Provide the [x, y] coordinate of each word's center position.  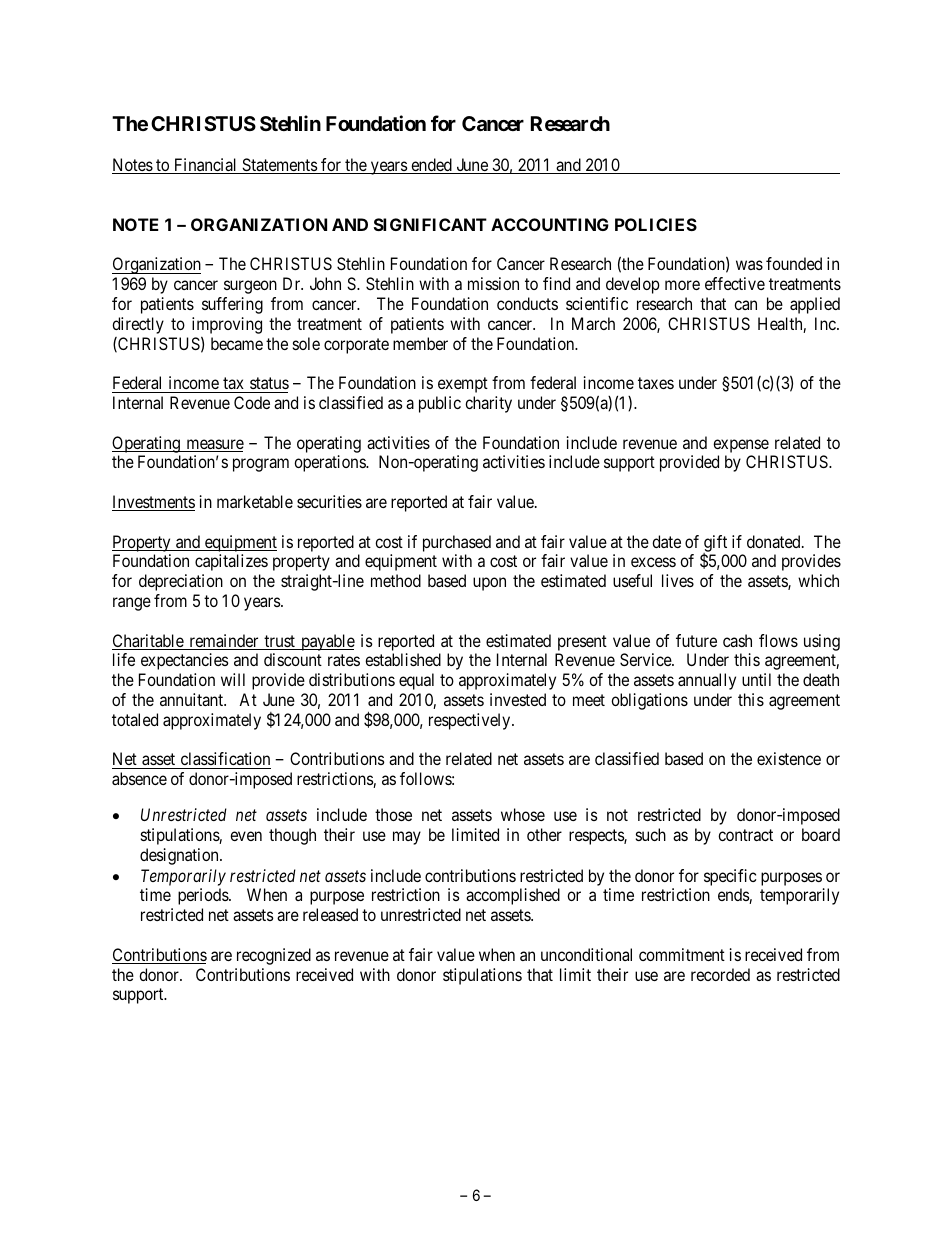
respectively [471, 721]
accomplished [513, 896]
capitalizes [231, 562]
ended [431, 166]
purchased [457, 543]
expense [741, 446]
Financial [206, 166]
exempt [463, 385]
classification [224, 760]
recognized [274, 956]
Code [252, 402]
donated [775, 541]
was [749, 265]
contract [745, 835]
